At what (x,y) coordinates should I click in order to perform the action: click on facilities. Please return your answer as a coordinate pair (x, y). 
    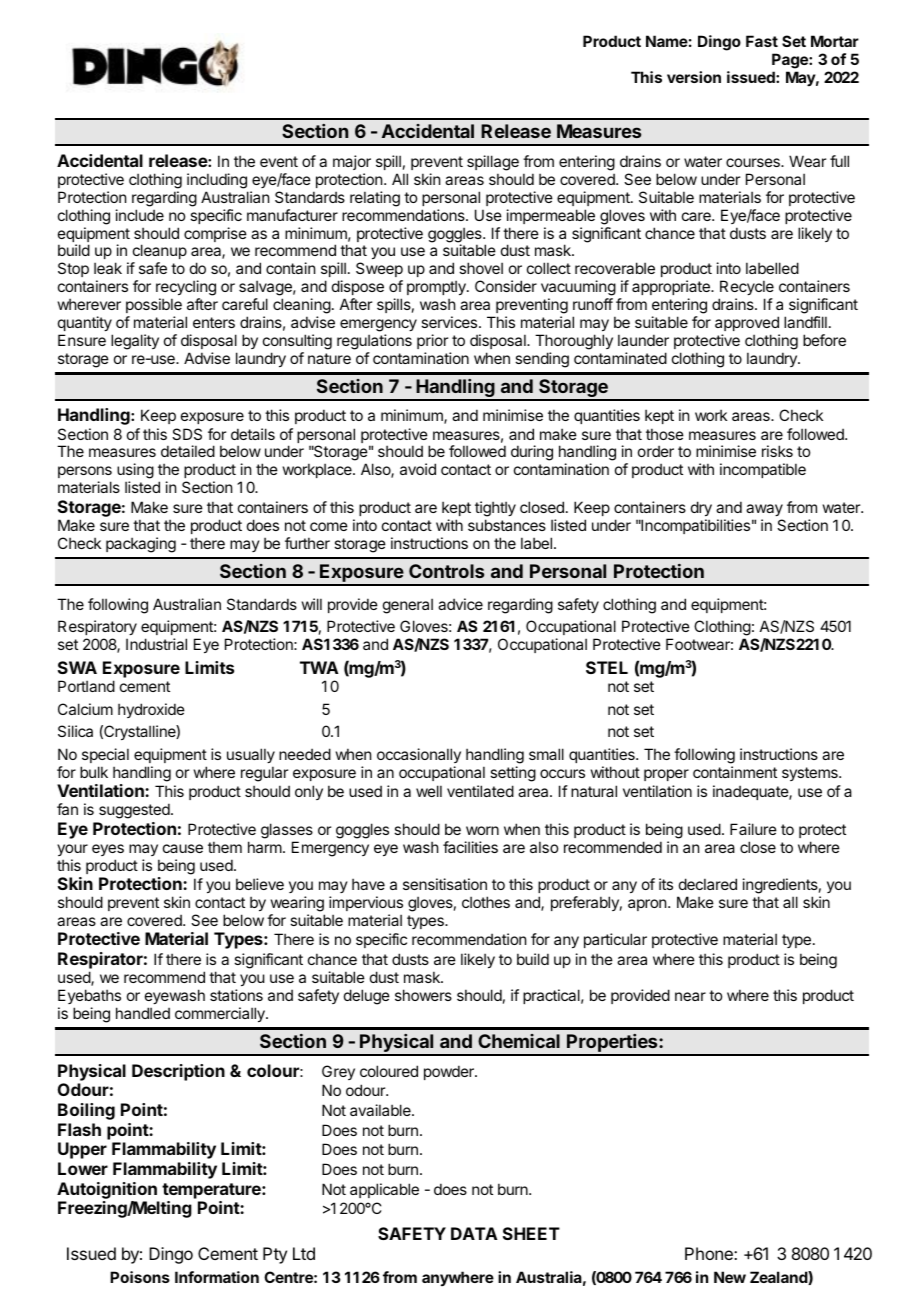
    Looking at the image, I should click on (470, 847).
